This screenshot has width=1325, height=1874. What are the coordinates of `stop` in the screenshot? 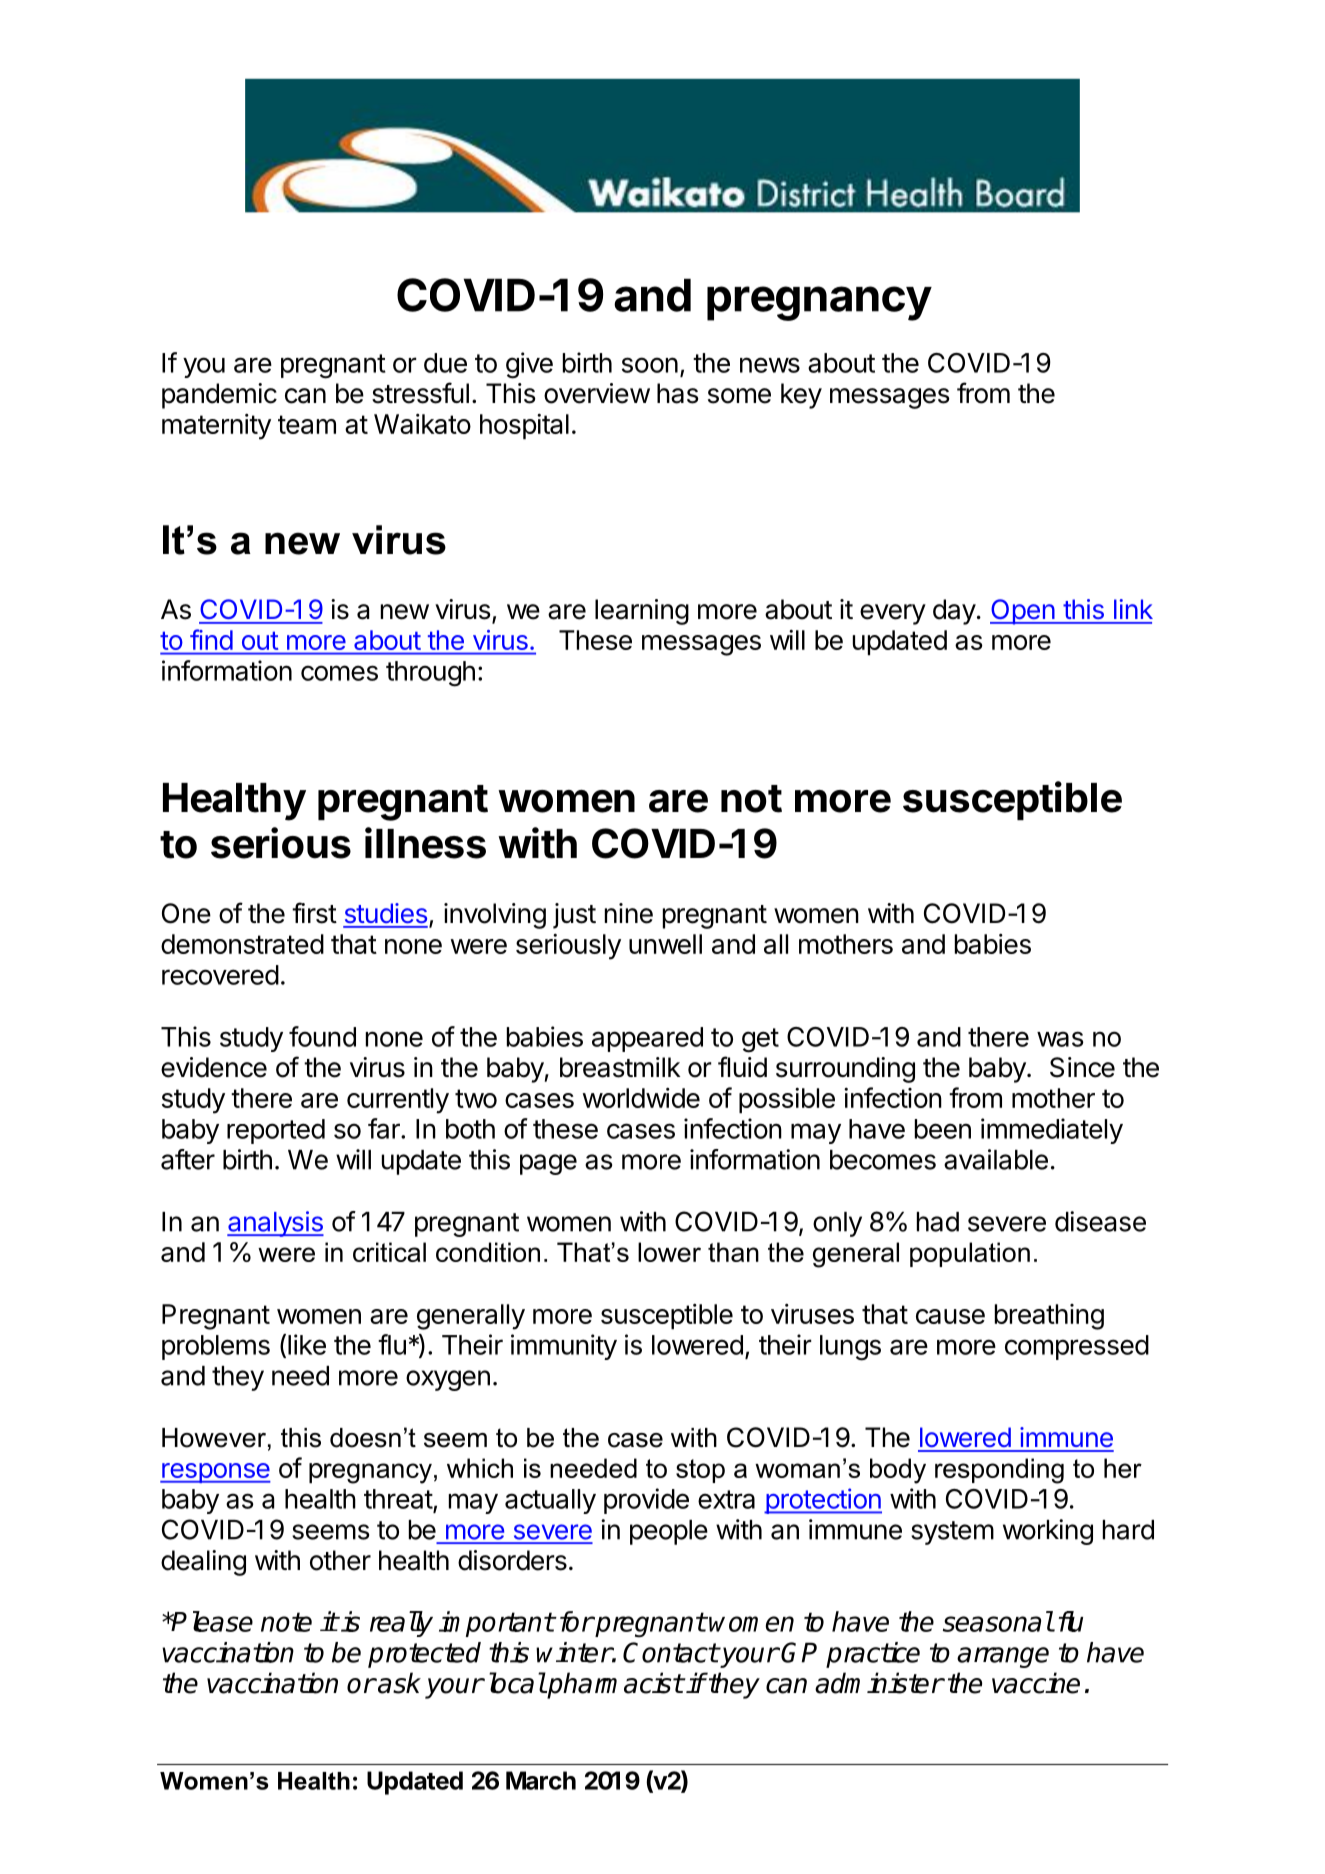 It's located at (700, 1471).
